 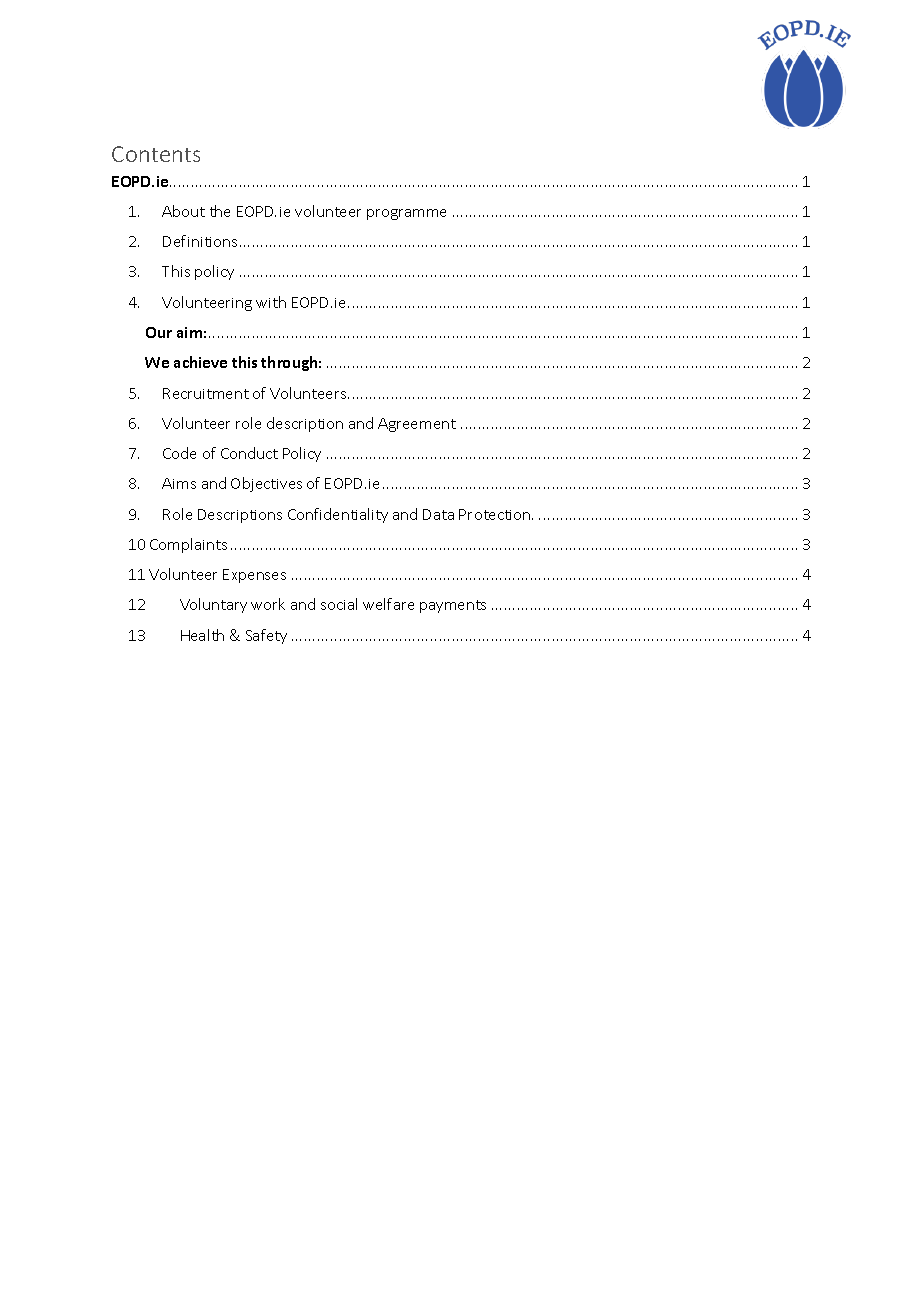 What do you see at coordinates (271, 302) in the screenshot?
I see `with` at bounding box center [271, 302].
